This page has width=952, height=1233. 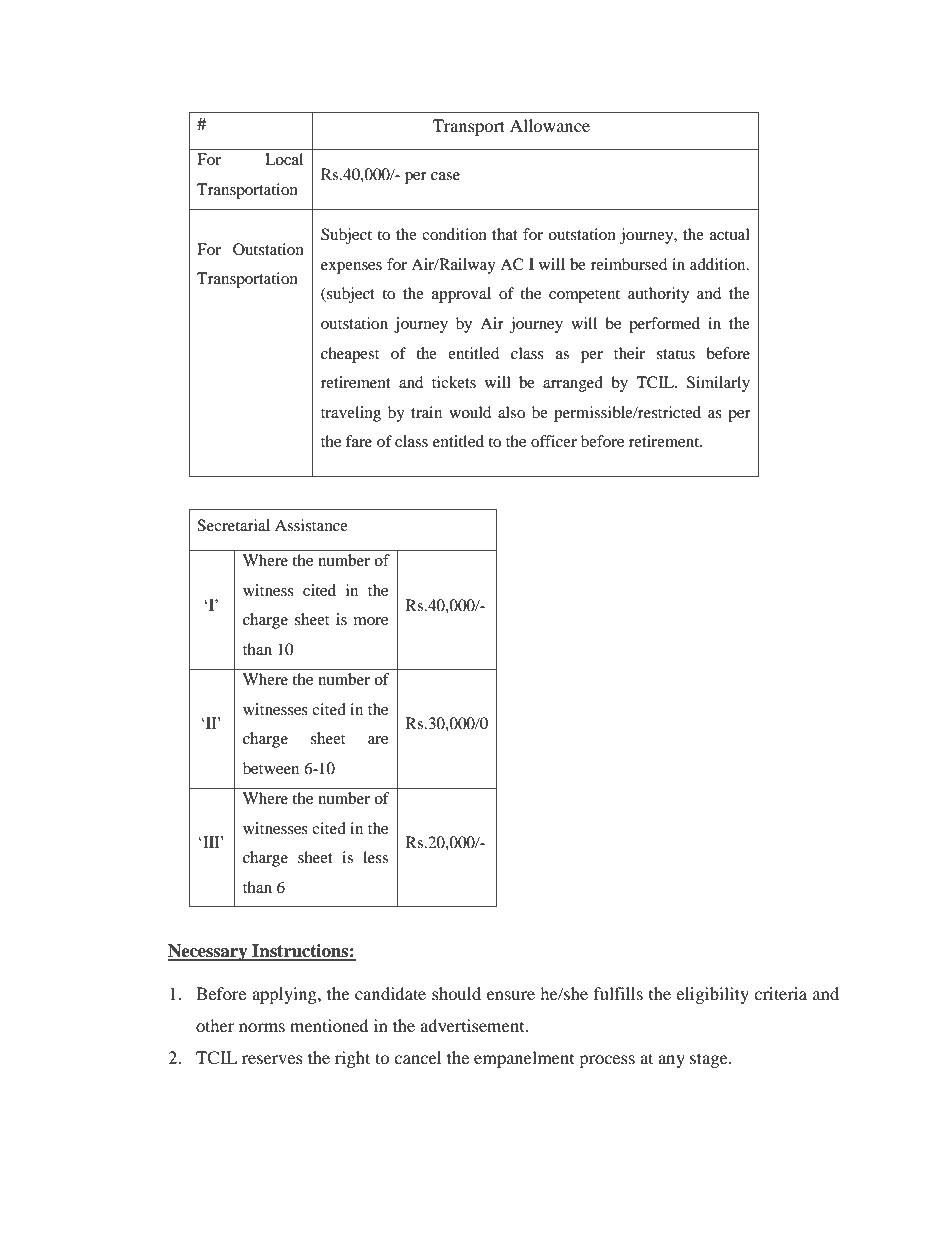 I want to click on actual, so click(x=730, y=234).
